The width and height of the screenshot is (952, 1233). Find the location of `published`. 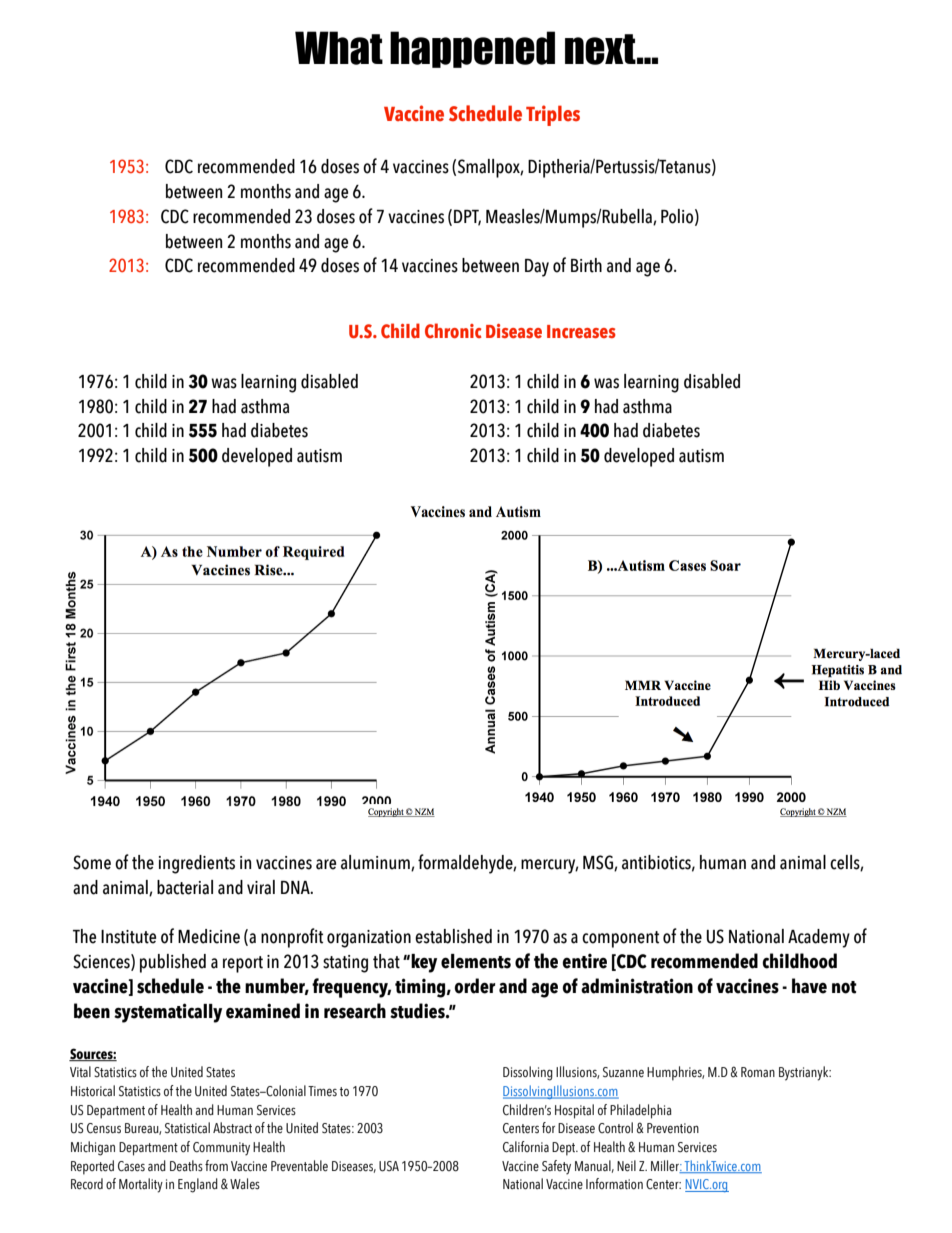

published is located at coordinates (173, 963).
